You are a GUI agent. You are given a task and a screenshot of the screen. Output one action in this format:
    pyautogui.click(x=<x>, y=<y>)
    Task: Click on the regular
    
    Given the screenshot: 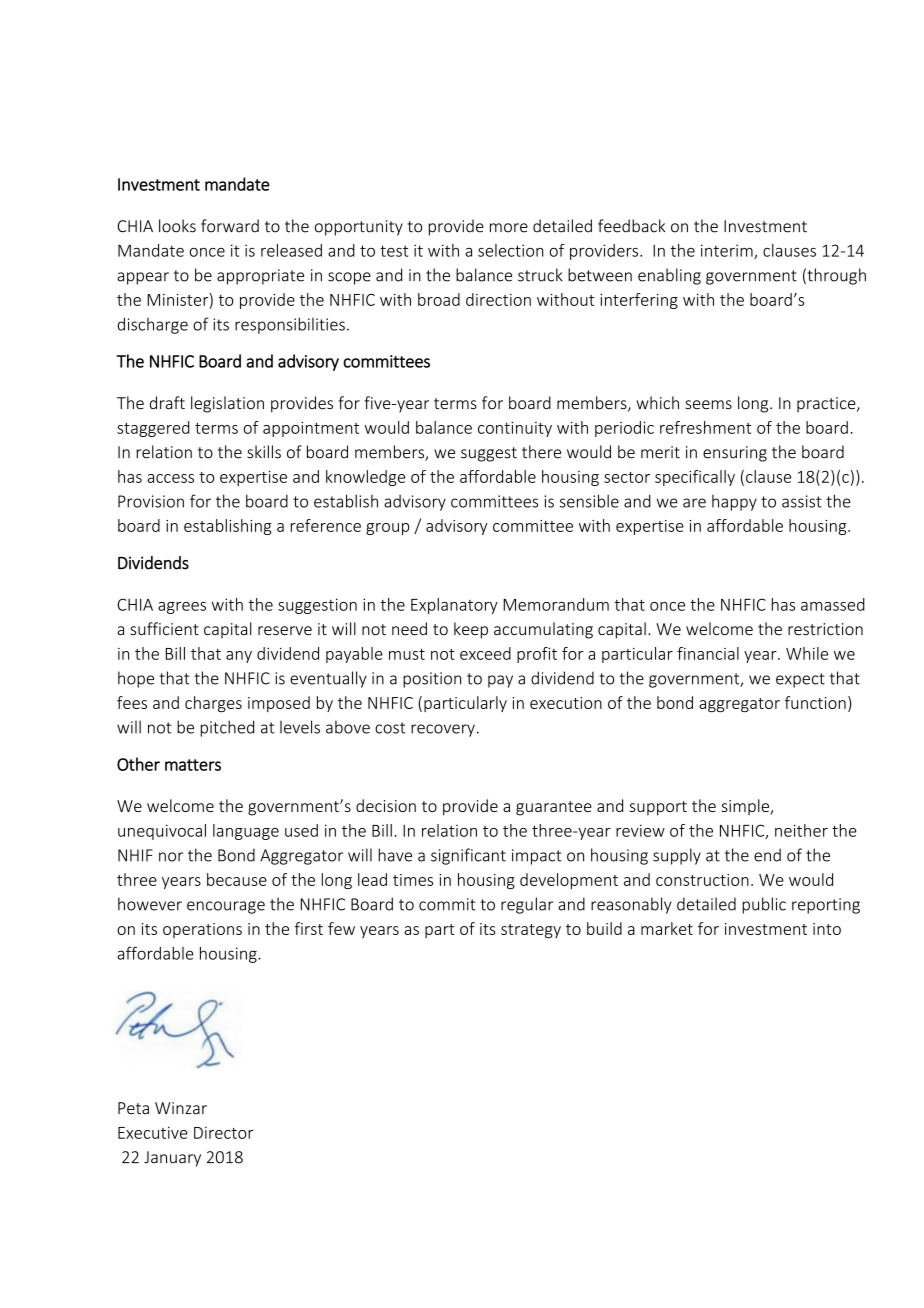 What is the action you would take?
    pyautogui.click(x=527, y=905)
